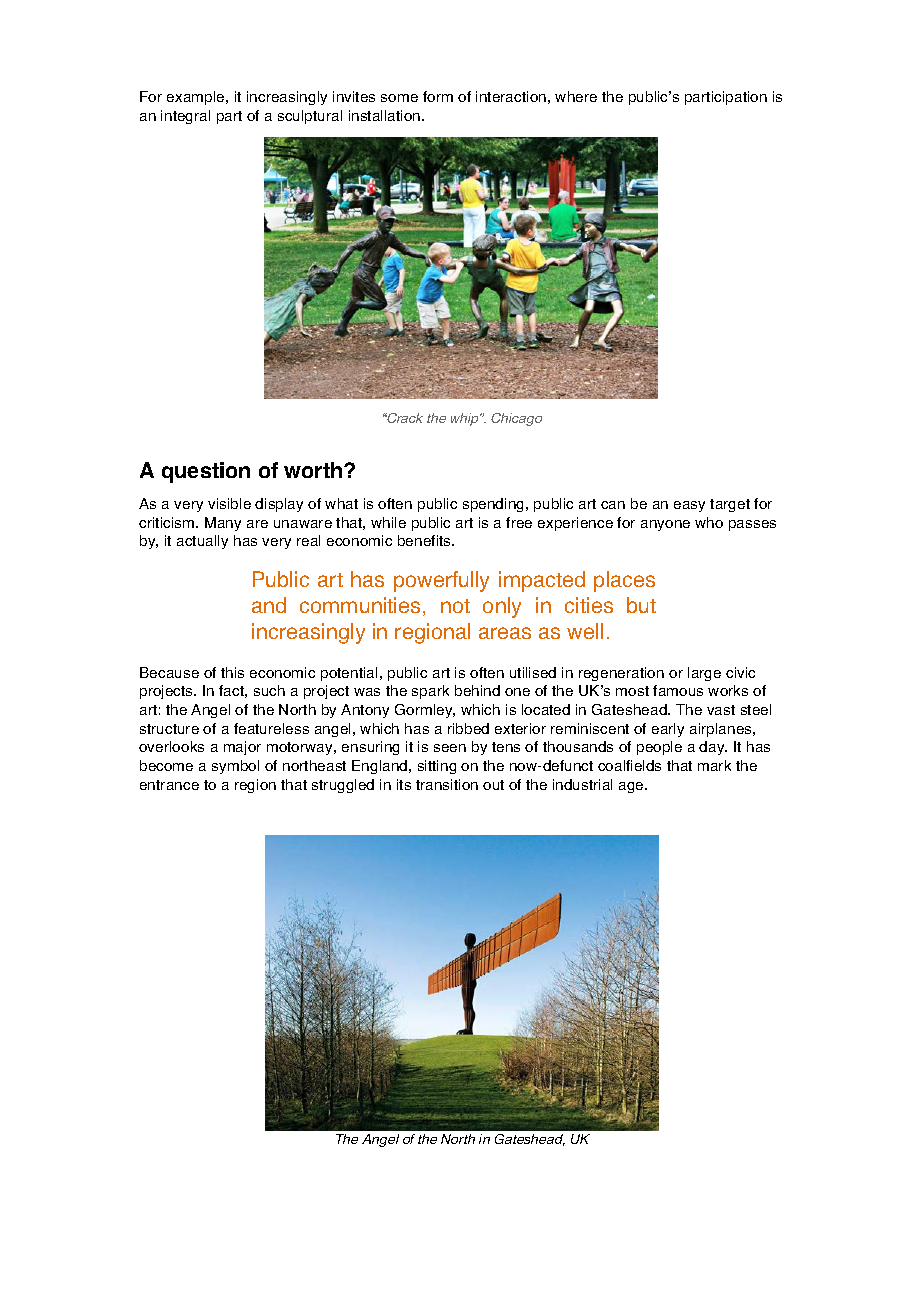 Image resolution: width=924 pixels, height=1308 pixels. What do you see at coordinates (576, 96) in the screenshot?
I see `where` at bounding box center [576, 96].
